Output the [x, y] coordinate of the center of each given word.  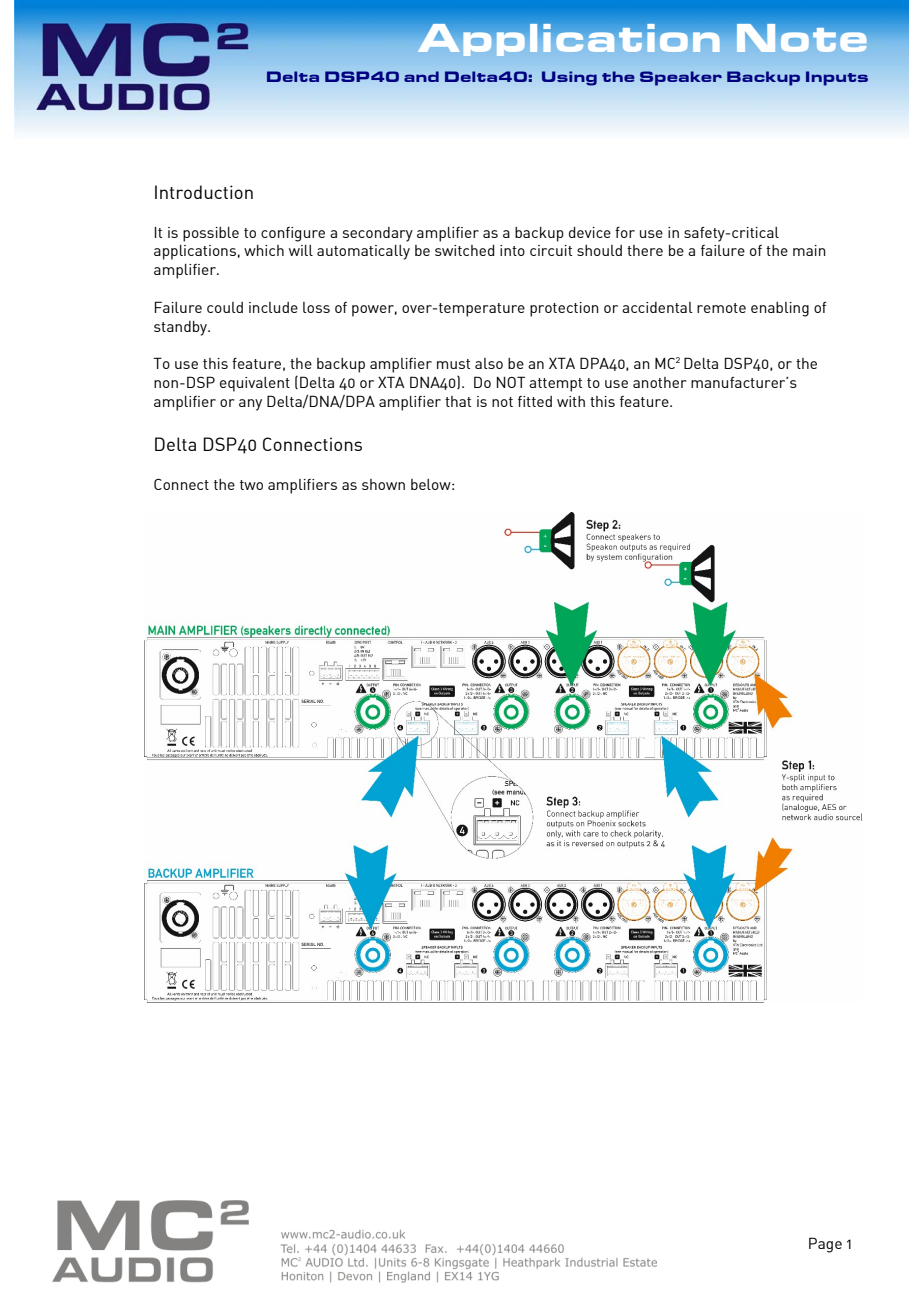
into [512, 250]
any [250, 405]
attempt [555, 385]
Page [825, 1245]
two [251, 485]
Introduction [204, 192]
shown [383, 484]
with [571, 401]
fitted [535, 401]
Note [802, 38]
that [458, 401]
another [659, 382]
